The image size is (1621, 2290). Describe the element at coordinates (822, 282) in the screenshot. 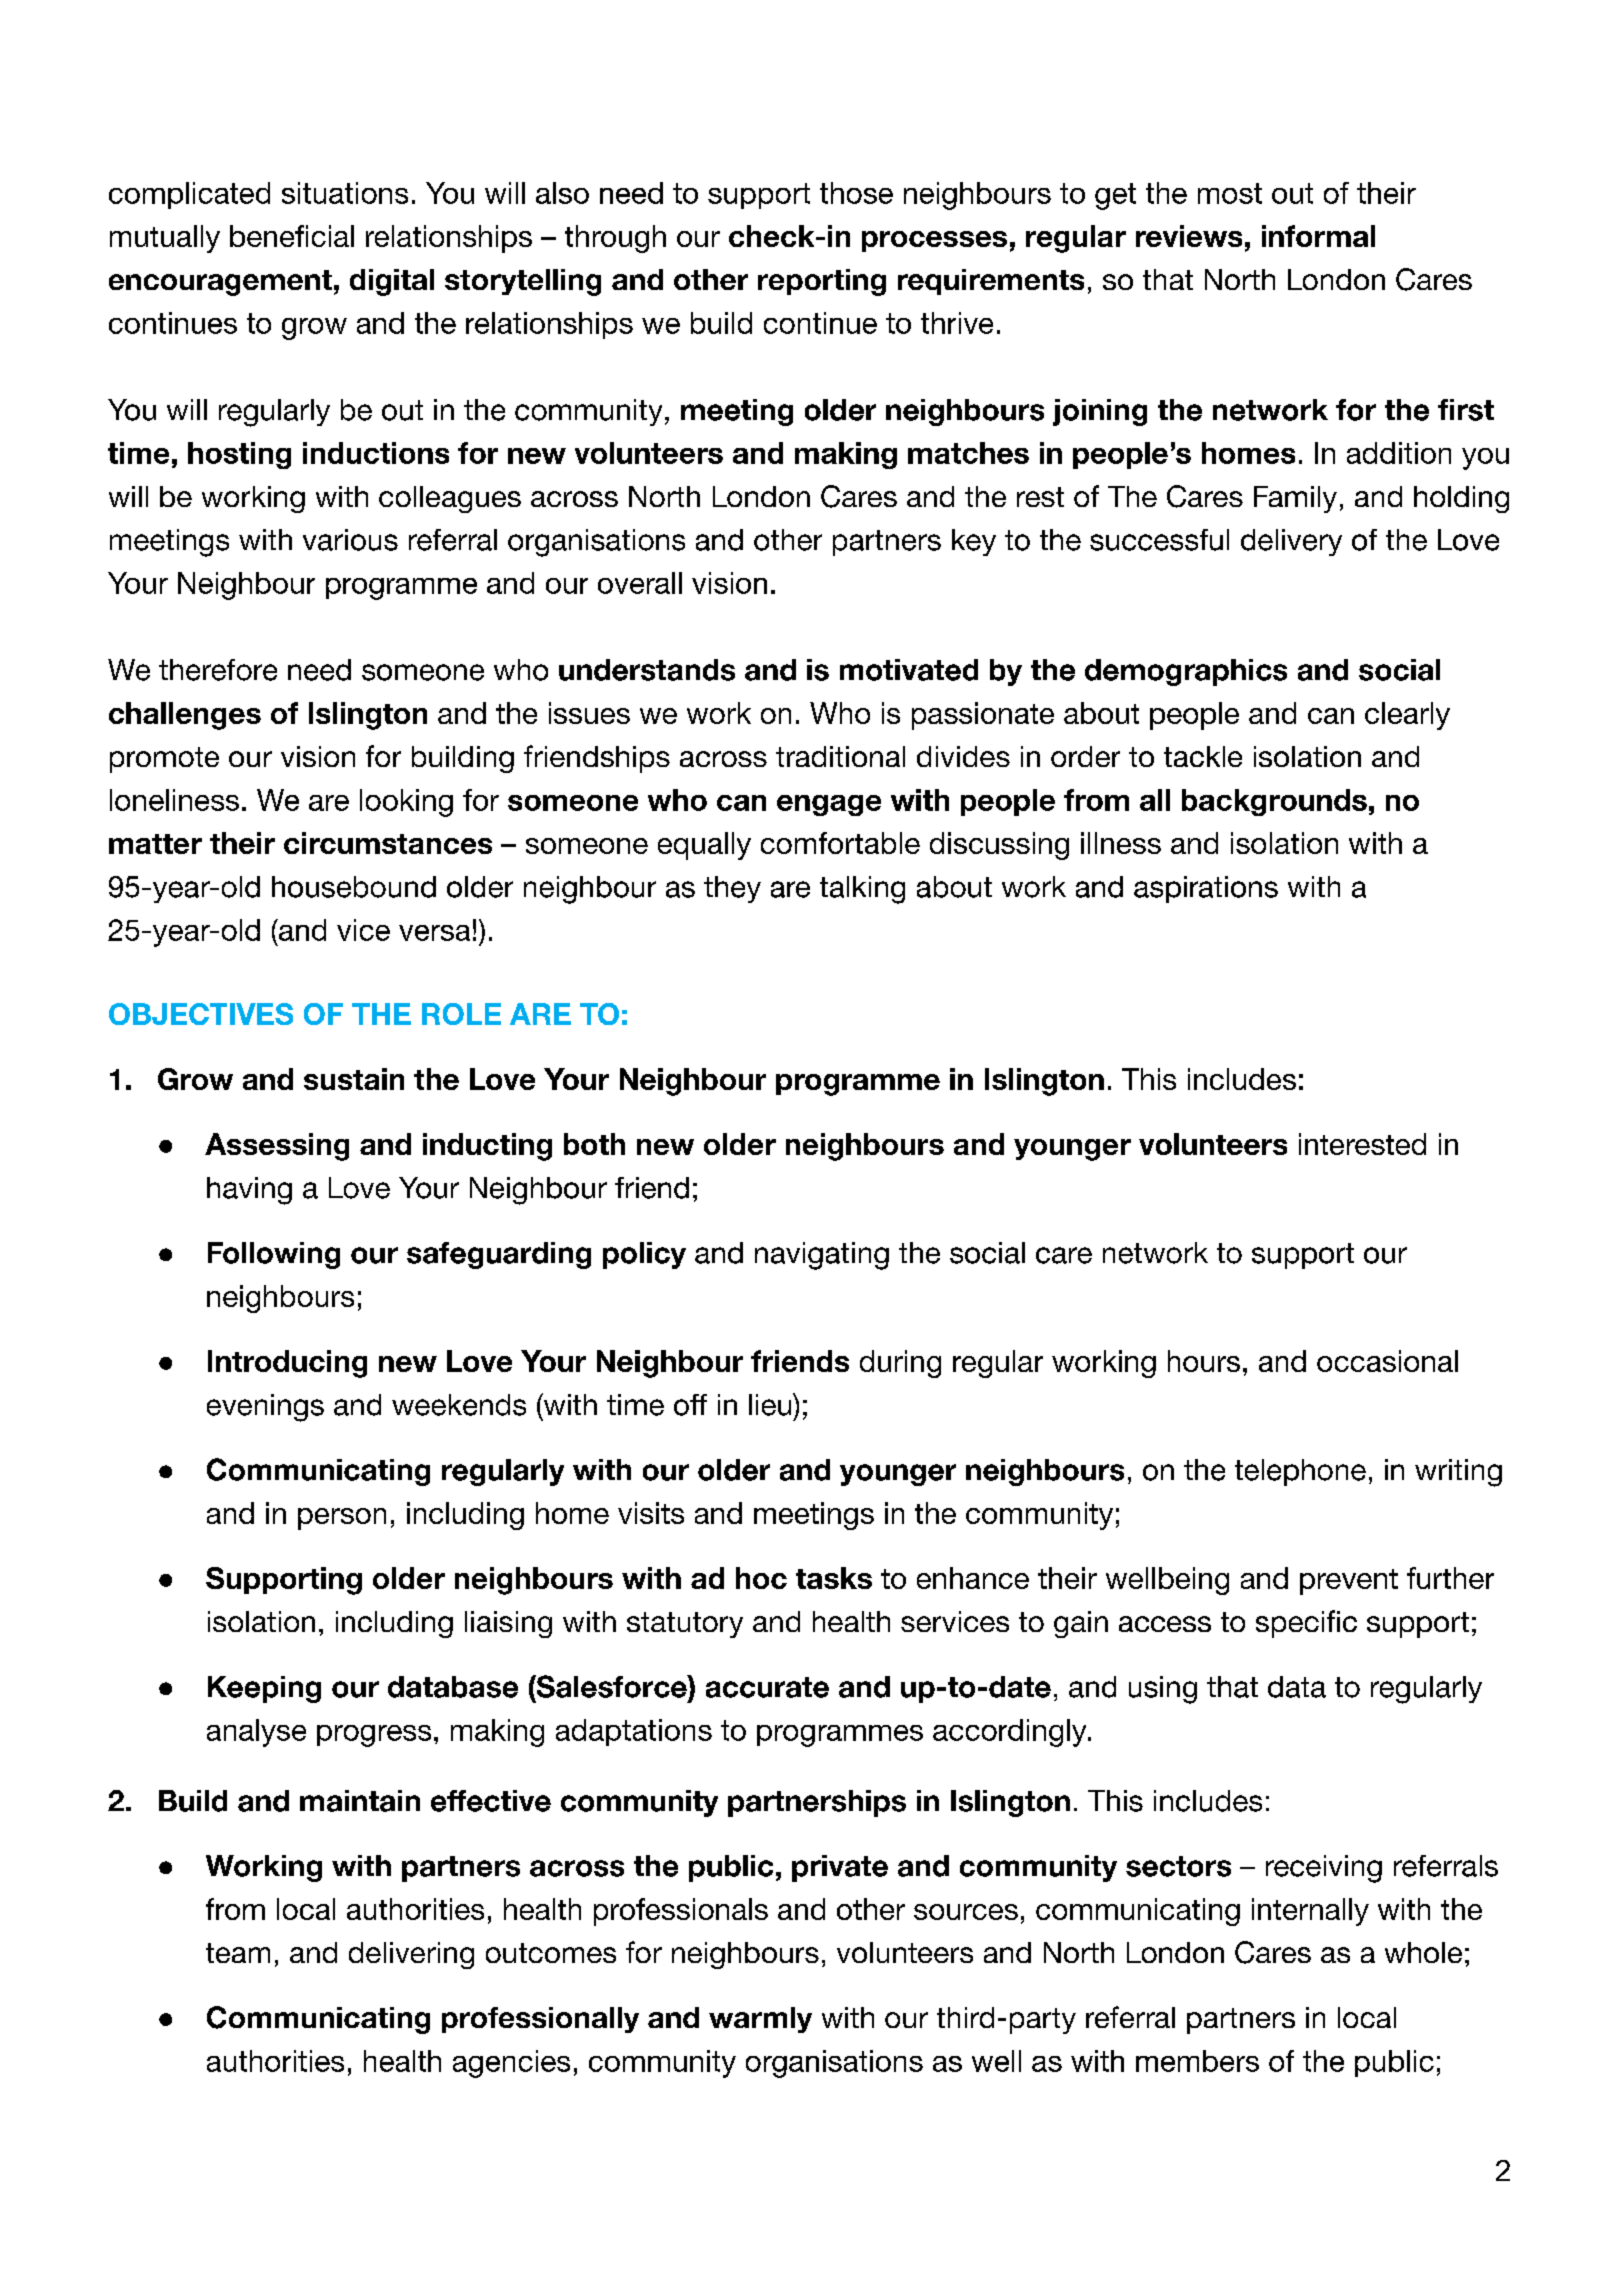

I see `reporting` at that location.
